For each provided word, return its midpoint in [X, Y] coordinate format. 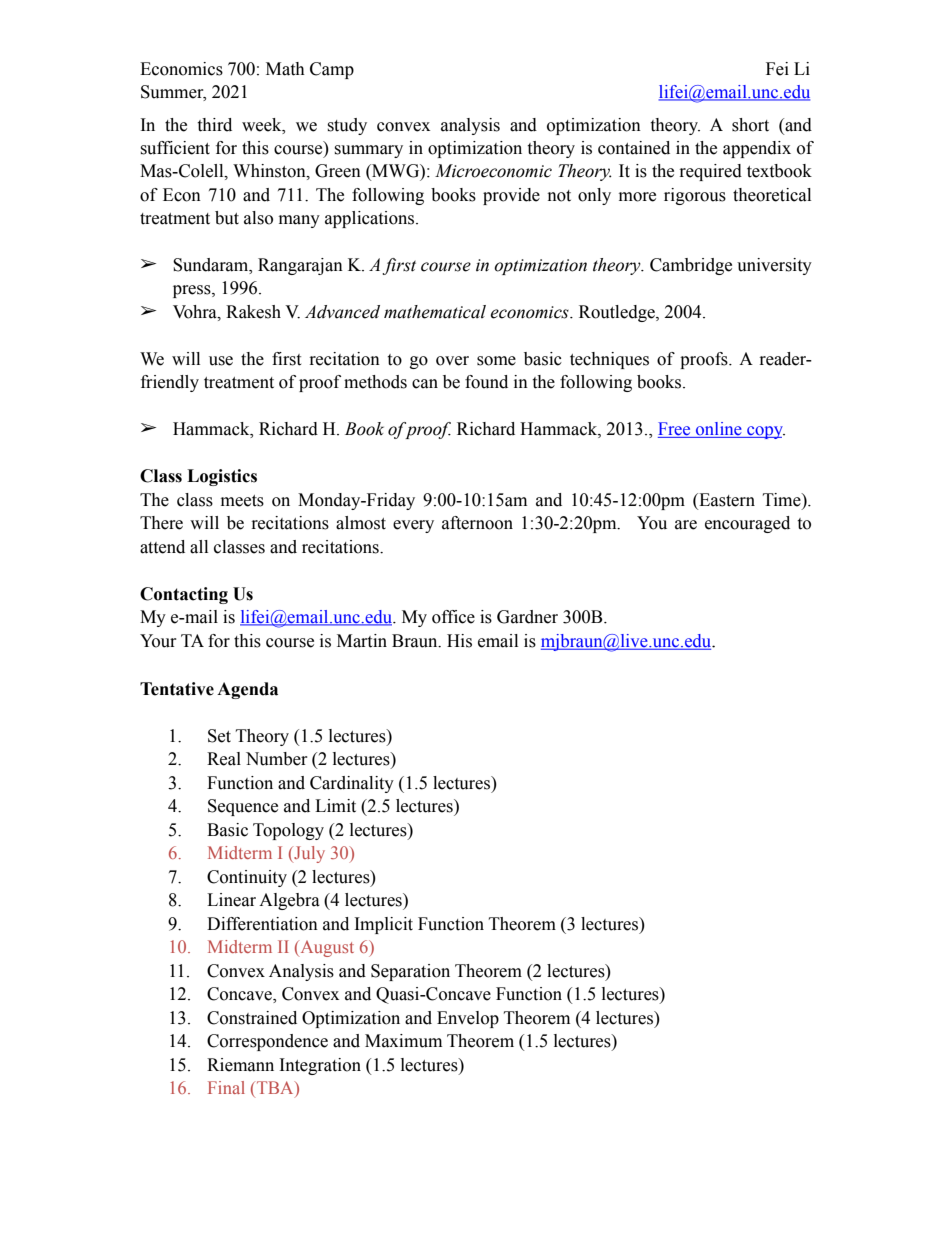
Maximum [403, 1041]
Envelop [468, 1019]
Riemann [240, 1065]
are [686, 525]
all [199, 547]
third [214, 125]
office [453, 617]
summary [368, 151]
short [750, 125]
